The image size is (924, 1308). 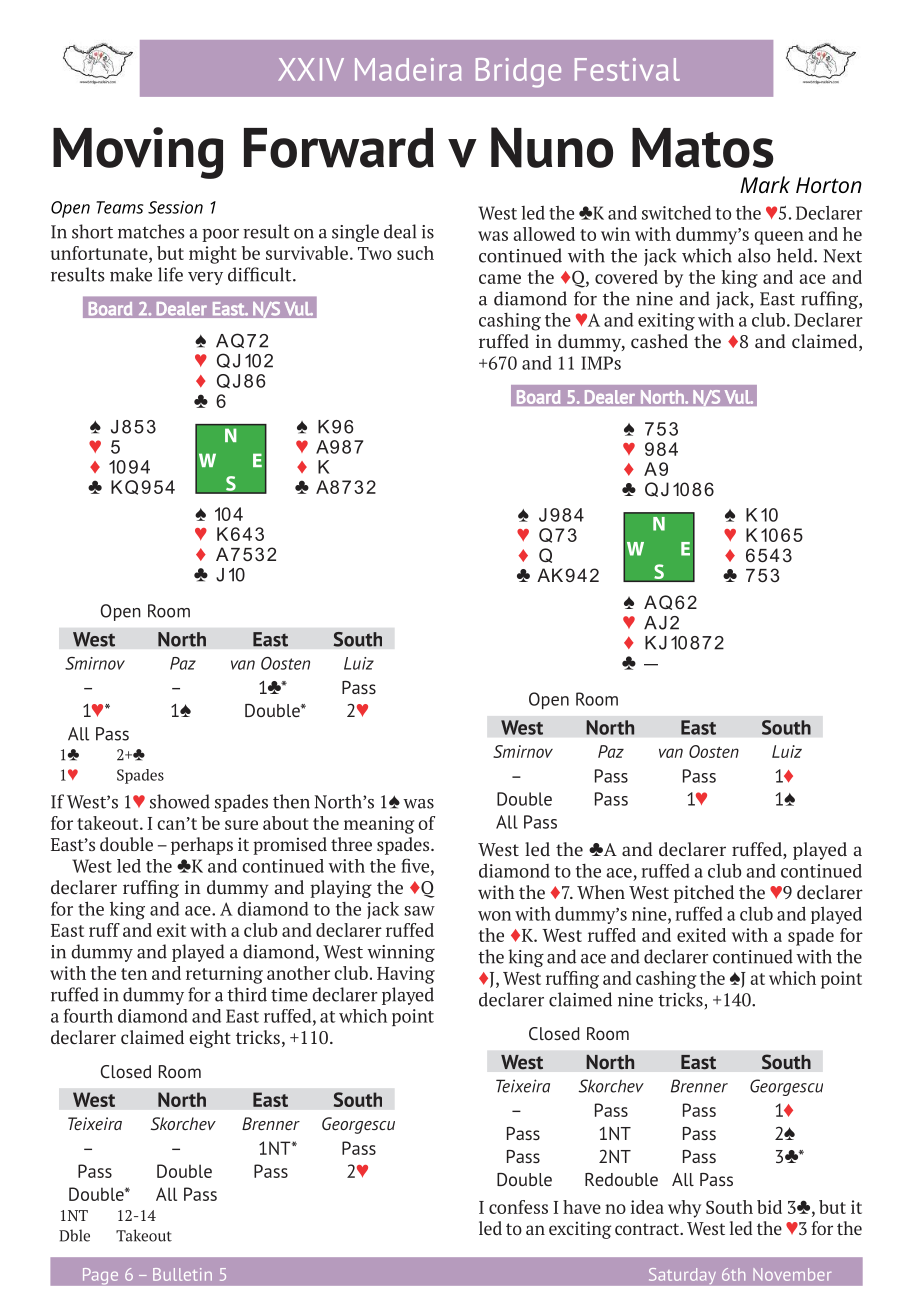 What do you see at coordinates (769, 1207) in the screenshot?
I see `bid` at bounding box center [769, 1207].
